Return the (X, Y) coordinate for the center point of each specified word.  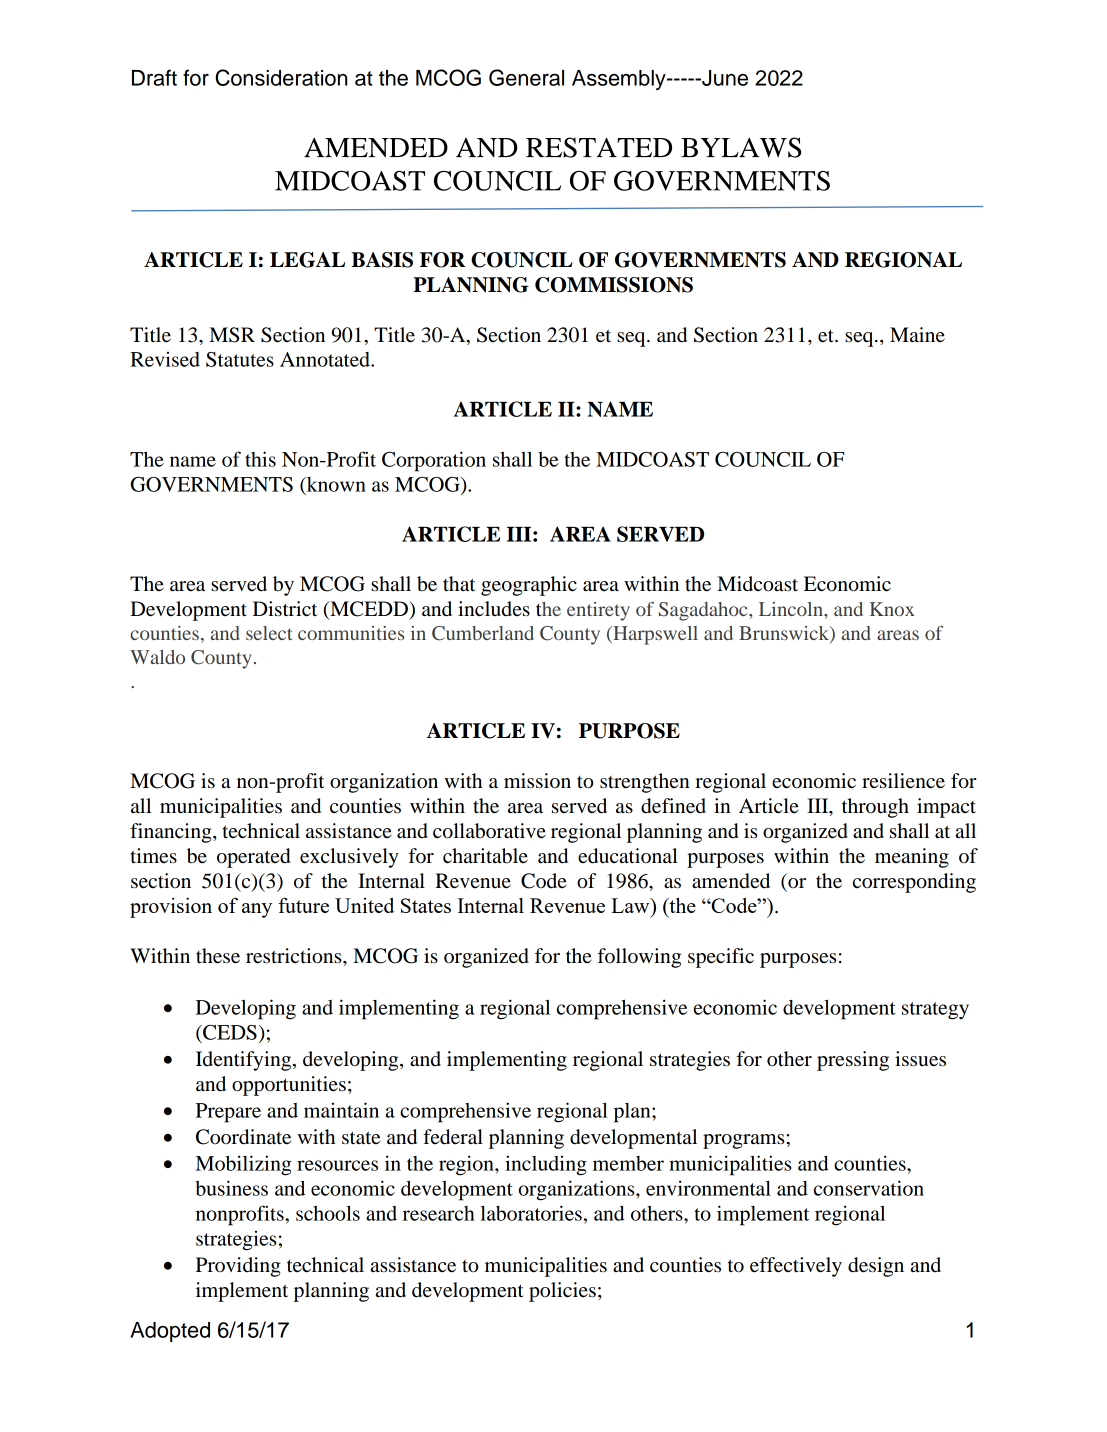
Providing (238, 1267)
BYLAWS (741, 147)
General (526, 77)
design (876, 1267)
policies (562, 1292)
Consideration (281, 77)
